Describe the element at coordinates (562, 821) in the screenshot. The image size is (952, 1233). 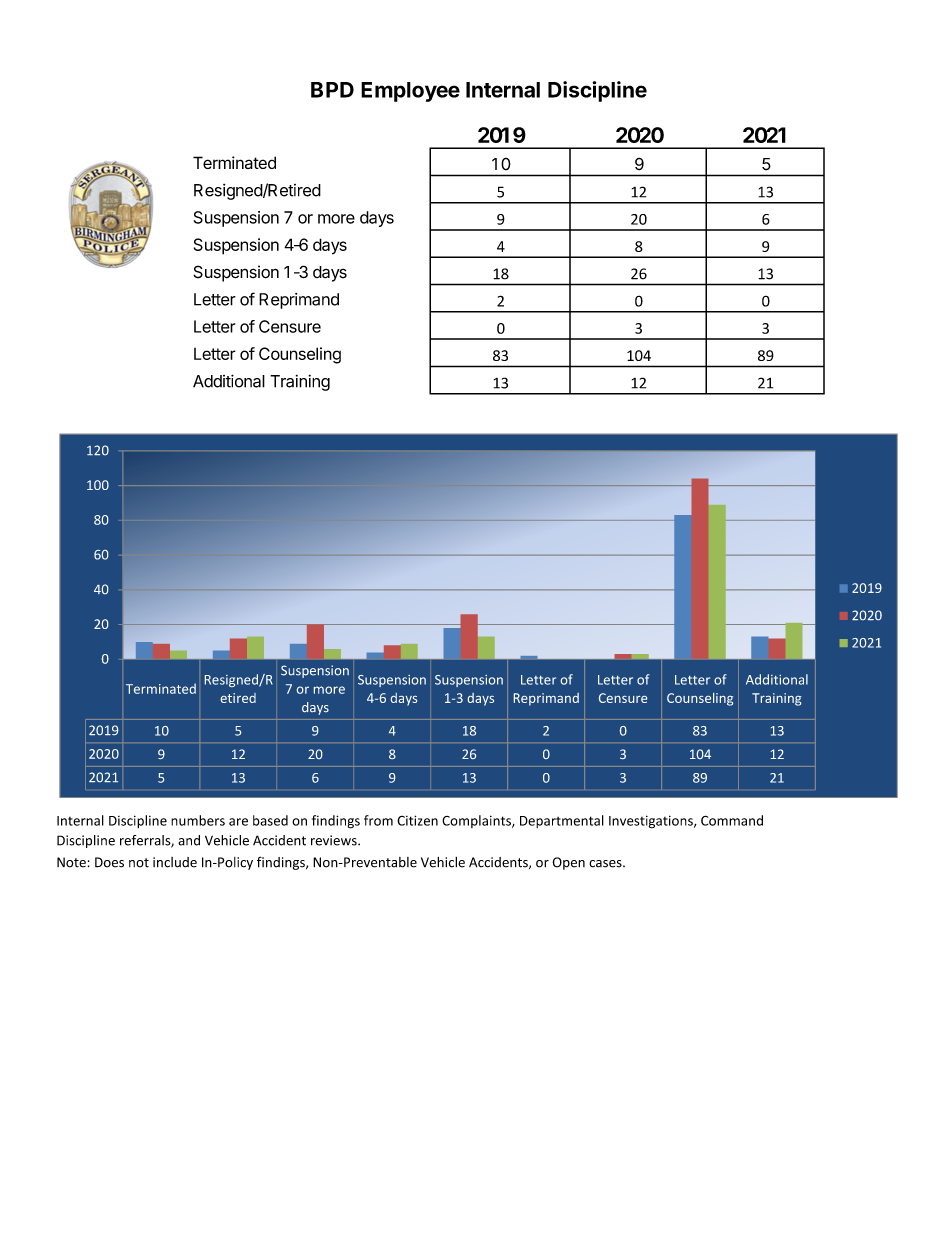
I see `Departmental` at that location.
